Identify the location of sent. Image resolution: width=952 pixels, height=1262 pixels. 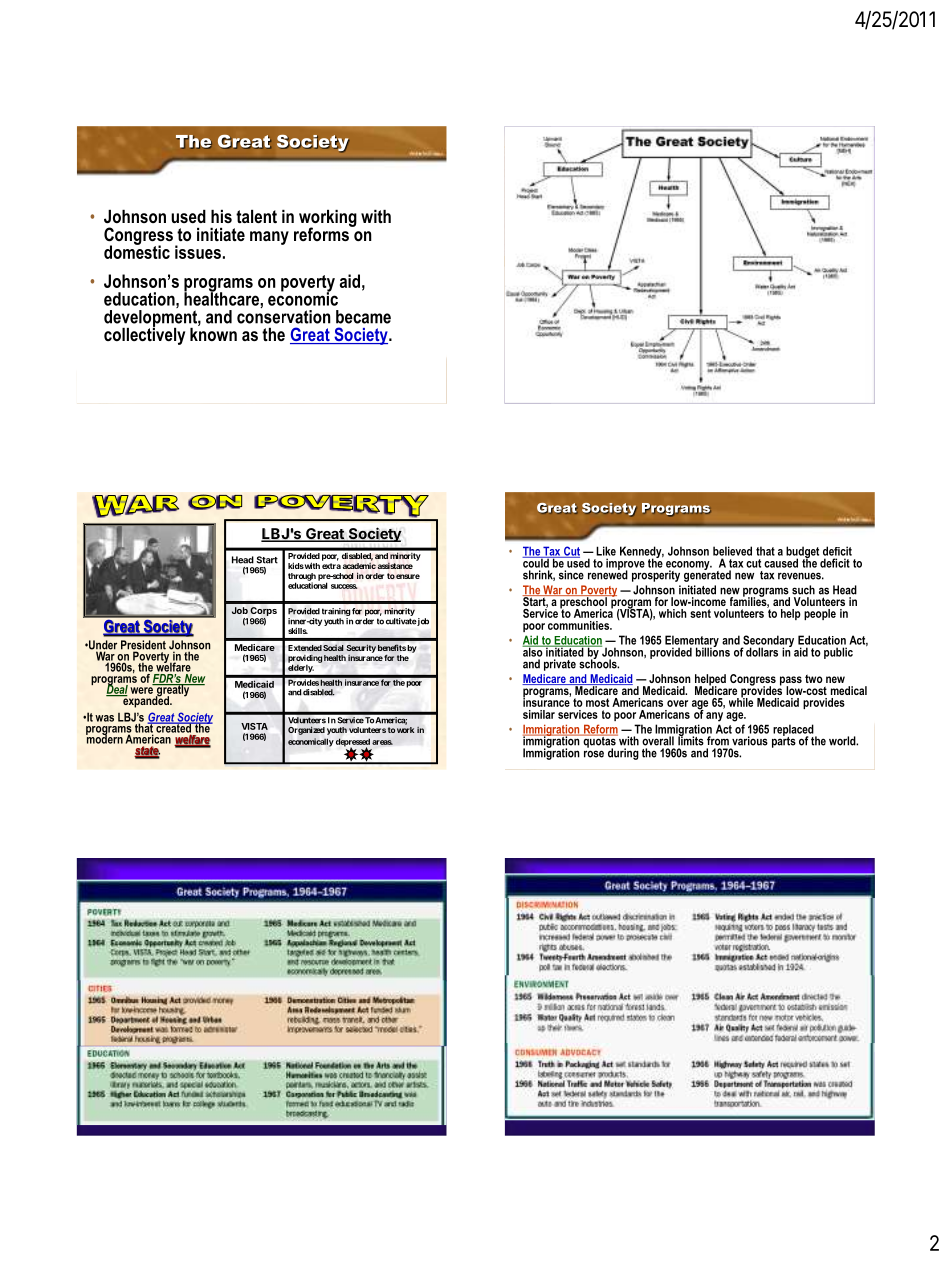
(700, 613).
